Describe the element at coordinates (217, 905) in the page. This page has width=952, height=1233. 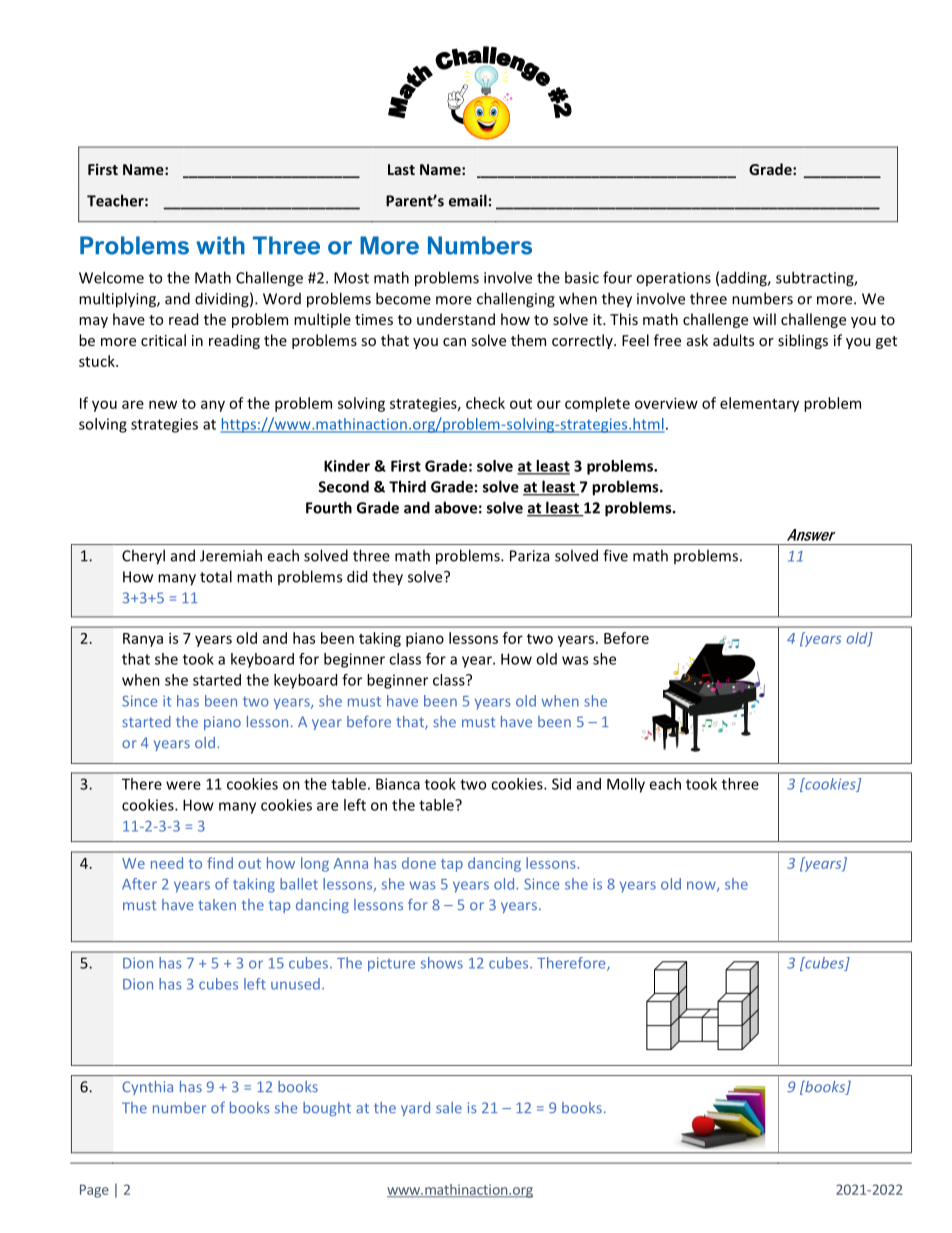
I see `taken` at that location.
